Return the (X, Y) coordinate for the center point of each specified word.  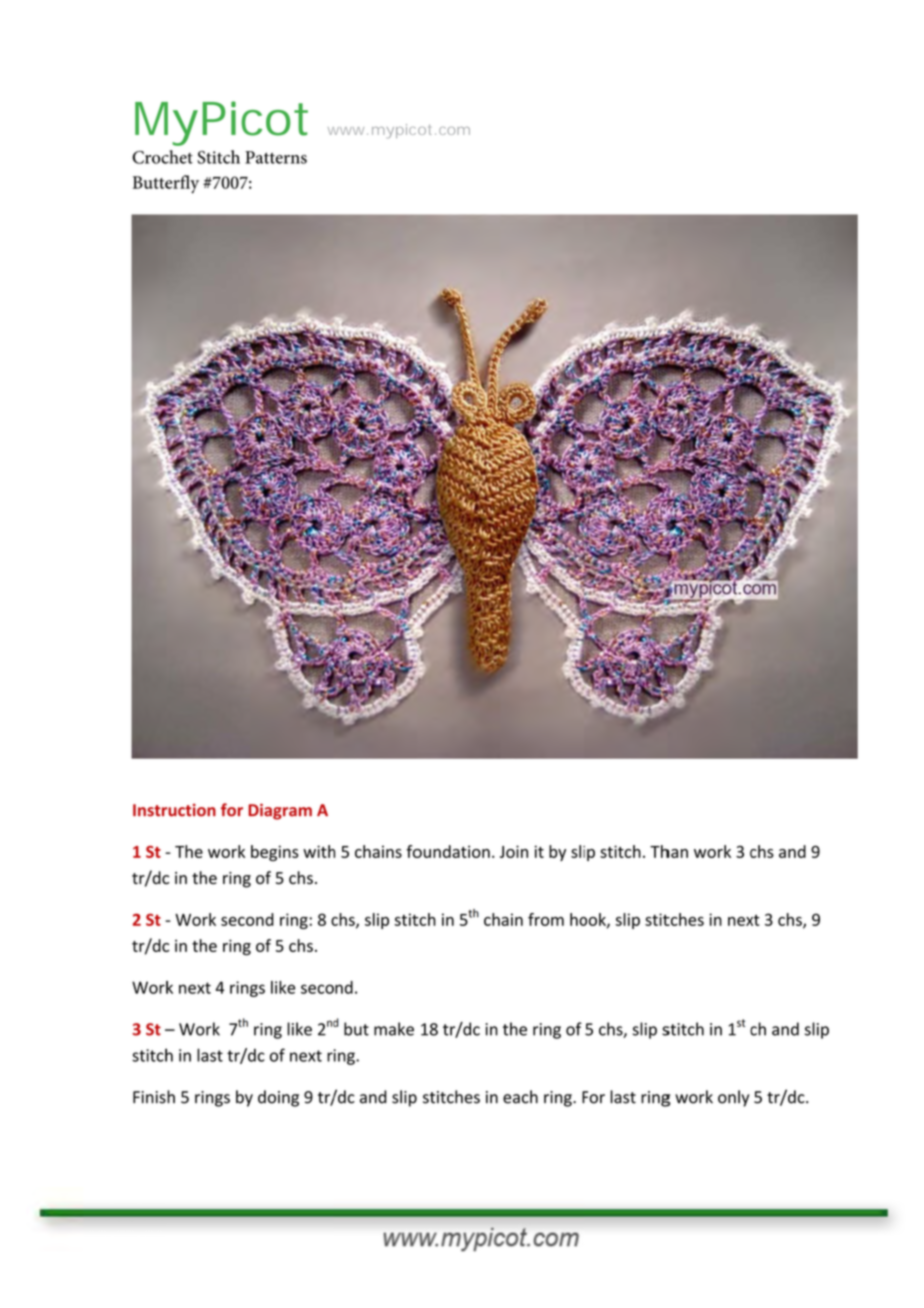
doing (278, 1098)
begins (275, 853)
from (546, 919)
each (520, 1097)
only (733, 1098)
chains (378, 851)
